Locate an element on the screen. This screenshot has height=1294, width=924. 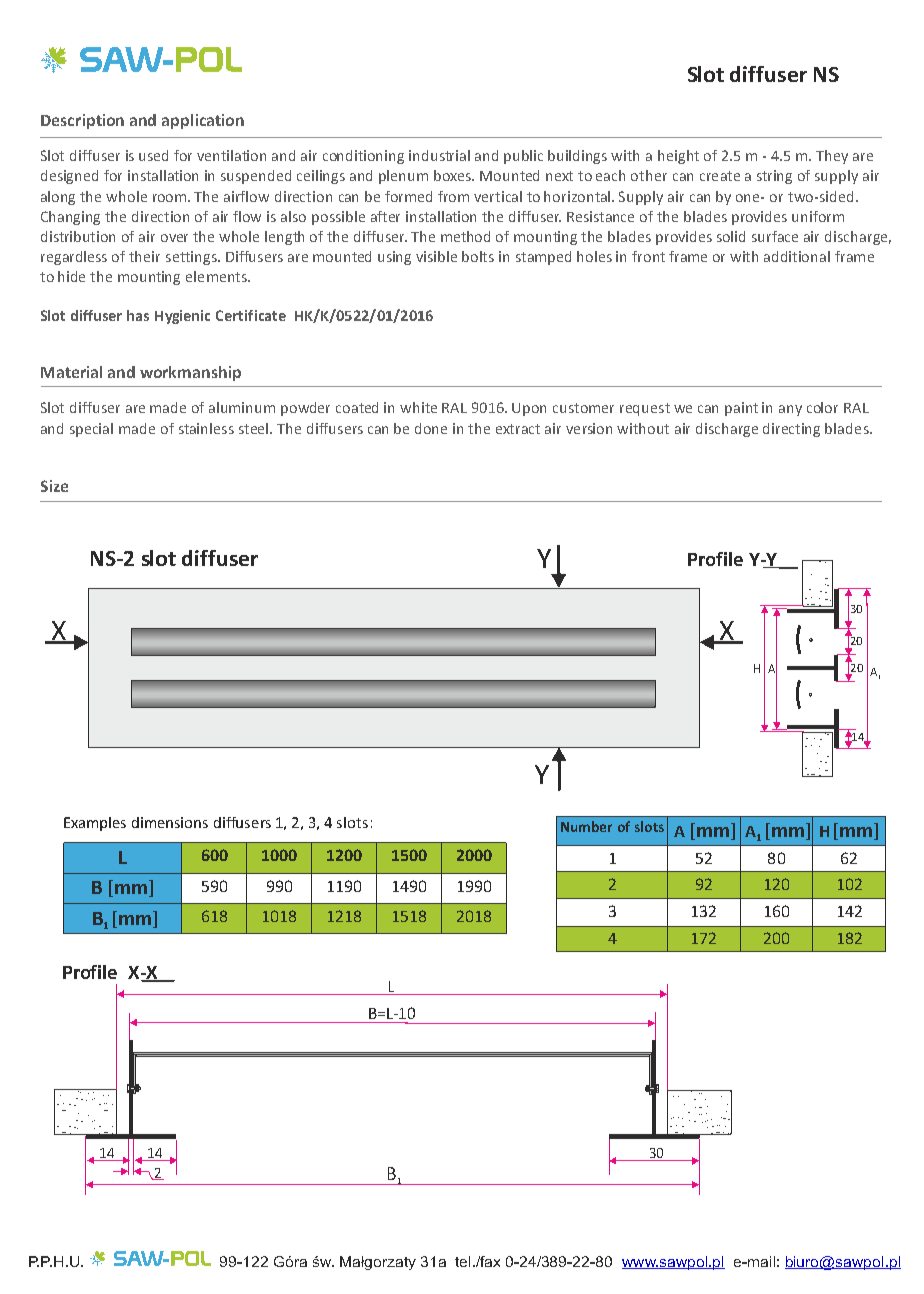
dimensions is located at coordinates (170, 822).
